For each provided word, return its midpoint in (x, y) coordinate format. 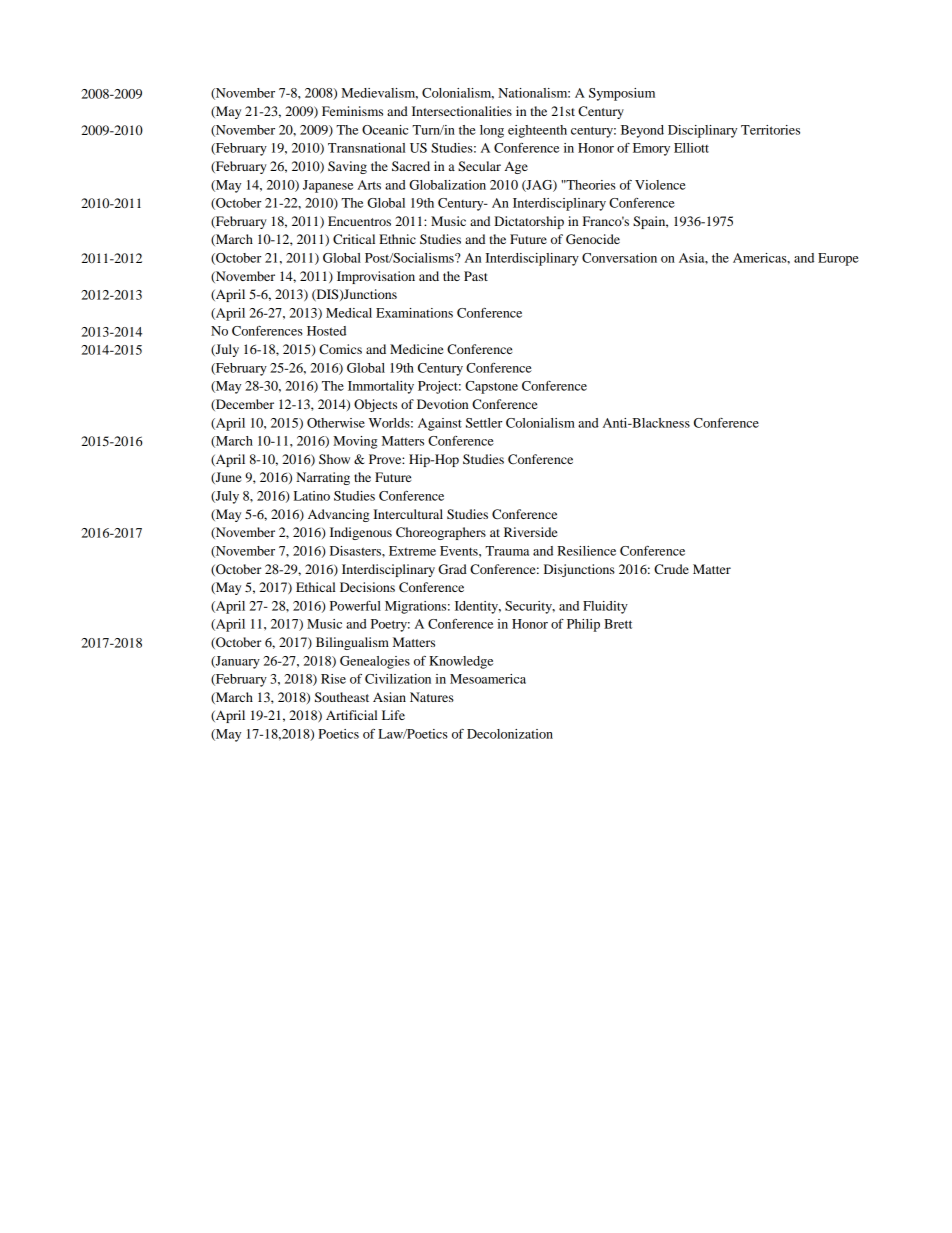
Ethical (315, 587)
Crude (671, 569)
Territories (770, 130)
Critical (354, 239)
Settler (484, 423)
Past (476, 276)
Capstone (491, 387)
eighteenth (537, 131)
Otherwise (336, 423)
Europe (838, 259)
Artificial (351, 715)
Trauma (507, 551)
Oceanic (385, 130)
